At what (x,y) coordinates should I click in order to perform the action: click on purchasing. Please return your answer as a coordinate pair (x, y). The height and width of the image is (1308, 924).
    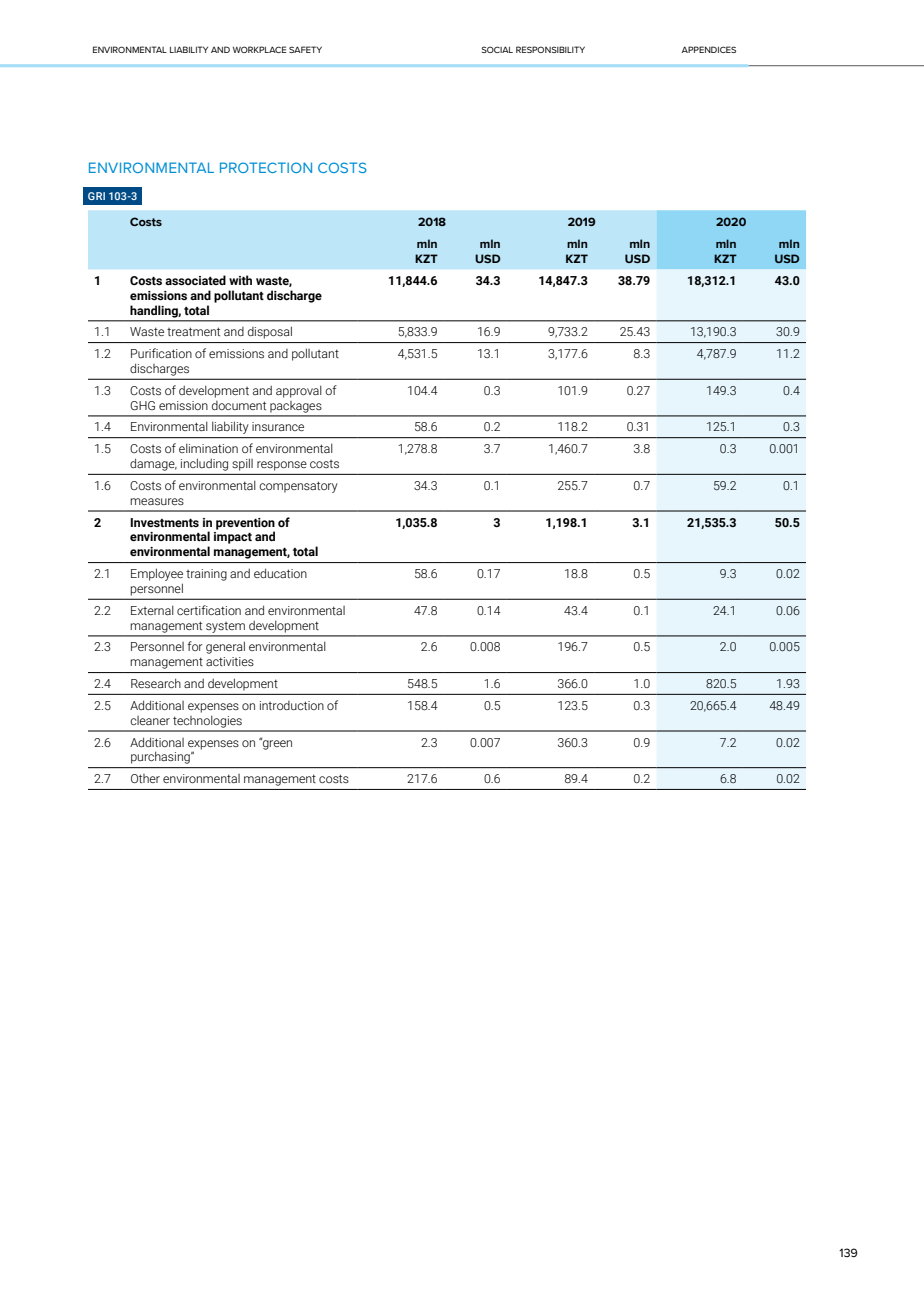
    Looking at the image, I should click on (161, 758).
